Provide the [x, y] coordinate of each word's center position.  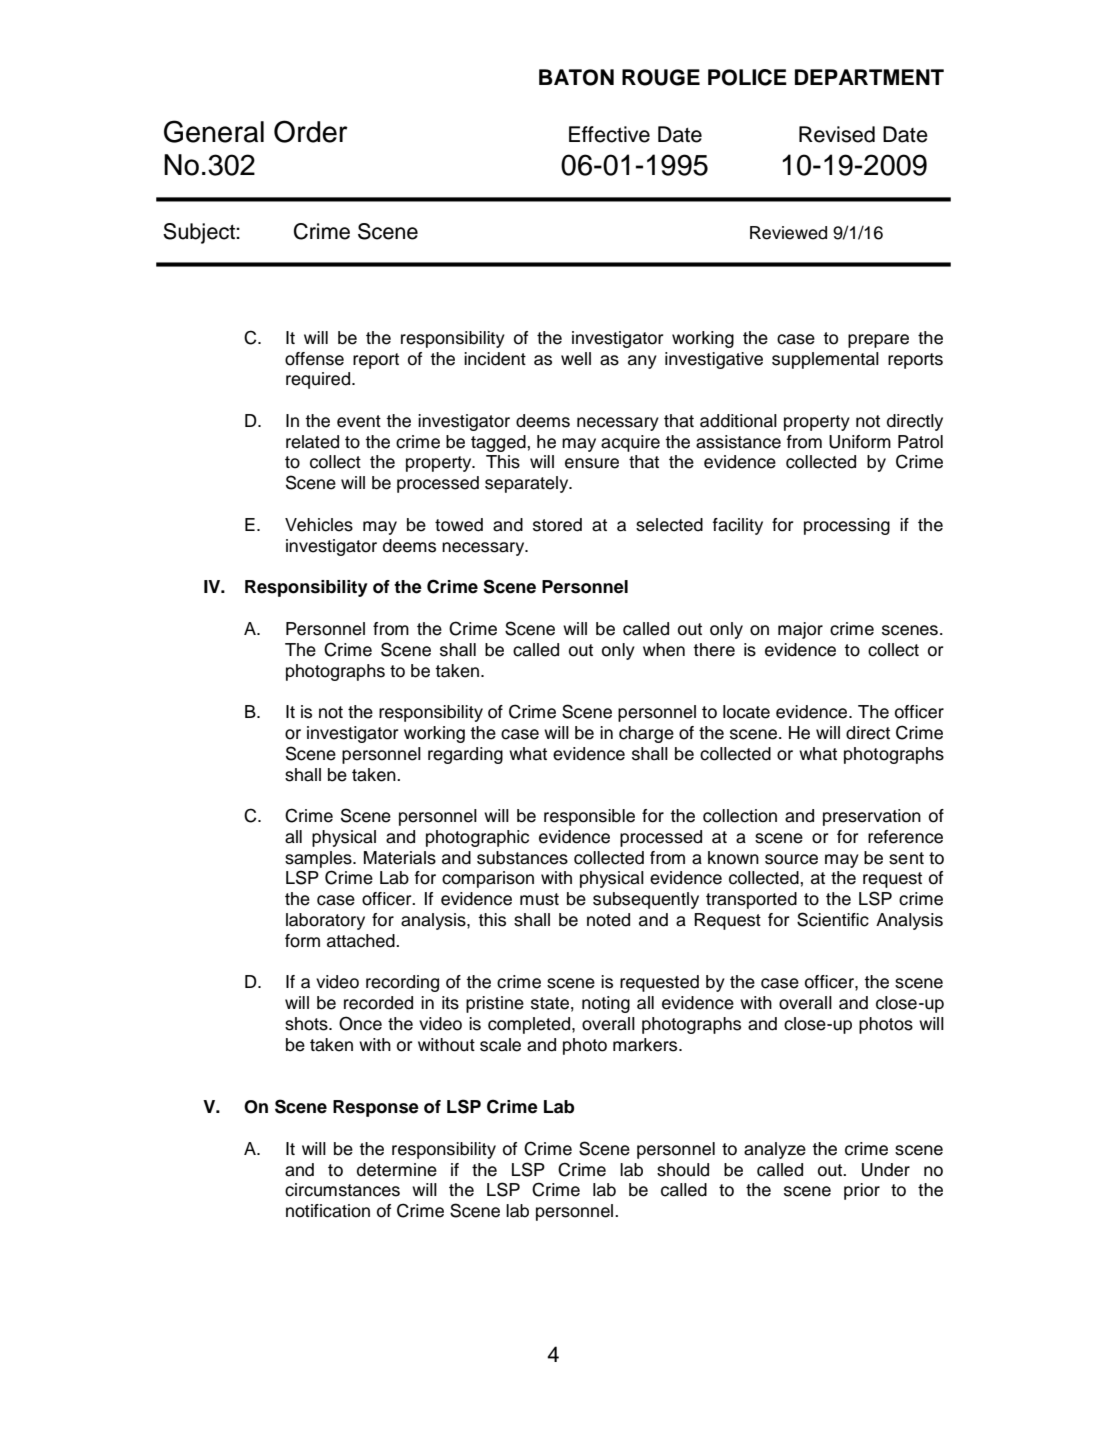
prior [862, 1191]
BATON [576, 77]
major [800, 630]
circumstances [342, 1190]
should [683, 1170]
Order [311, 131]
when [664, 650]
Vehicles [319, 525]
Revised [837, 134]
